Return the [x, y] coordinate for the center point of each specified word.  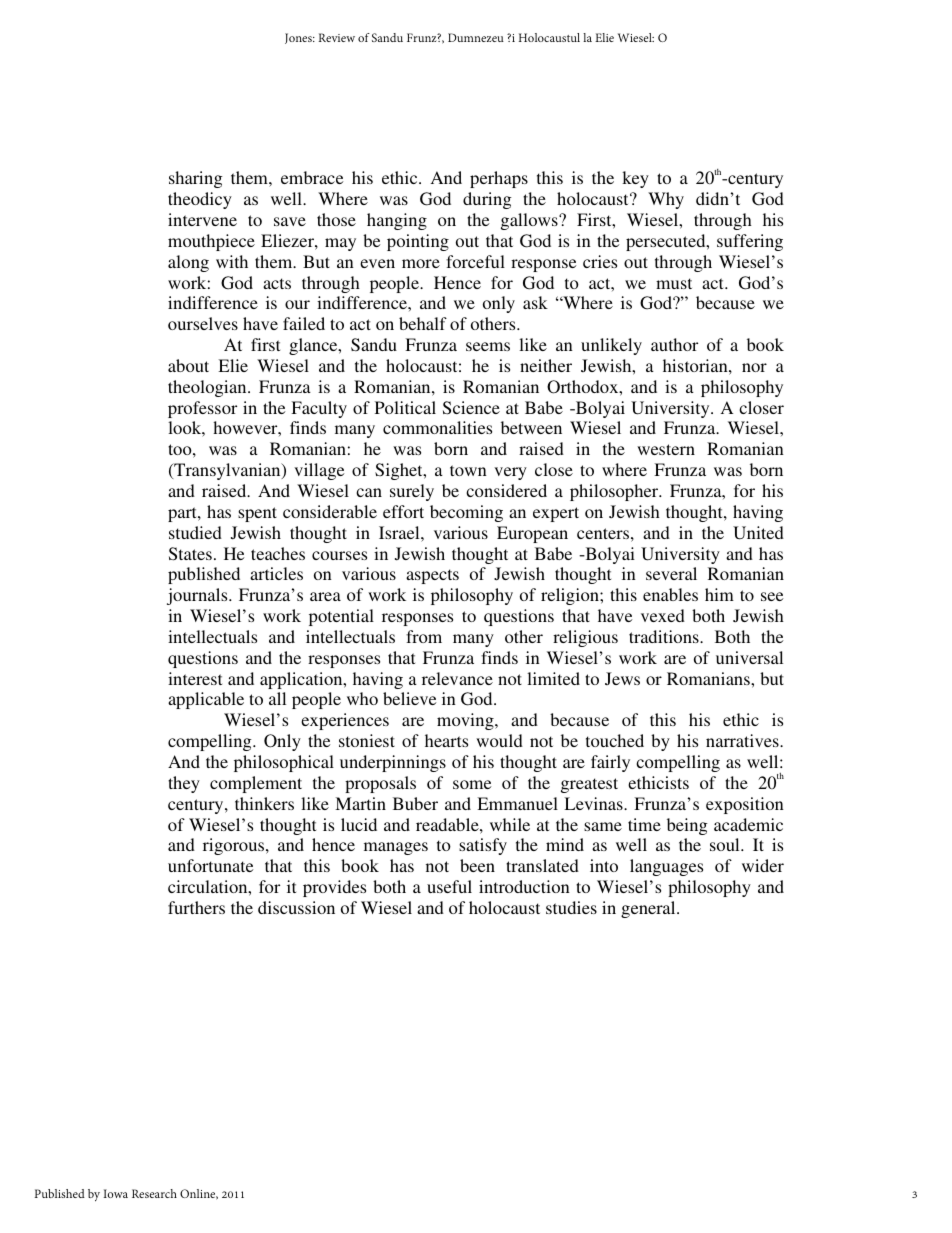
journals [198, 596]
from [424, 636]
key [635, 179]
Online [199, 1194]
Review [336, 37]
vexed [663, 615]
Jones [299, 38]
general [649, 909]
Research [154, 1193]
